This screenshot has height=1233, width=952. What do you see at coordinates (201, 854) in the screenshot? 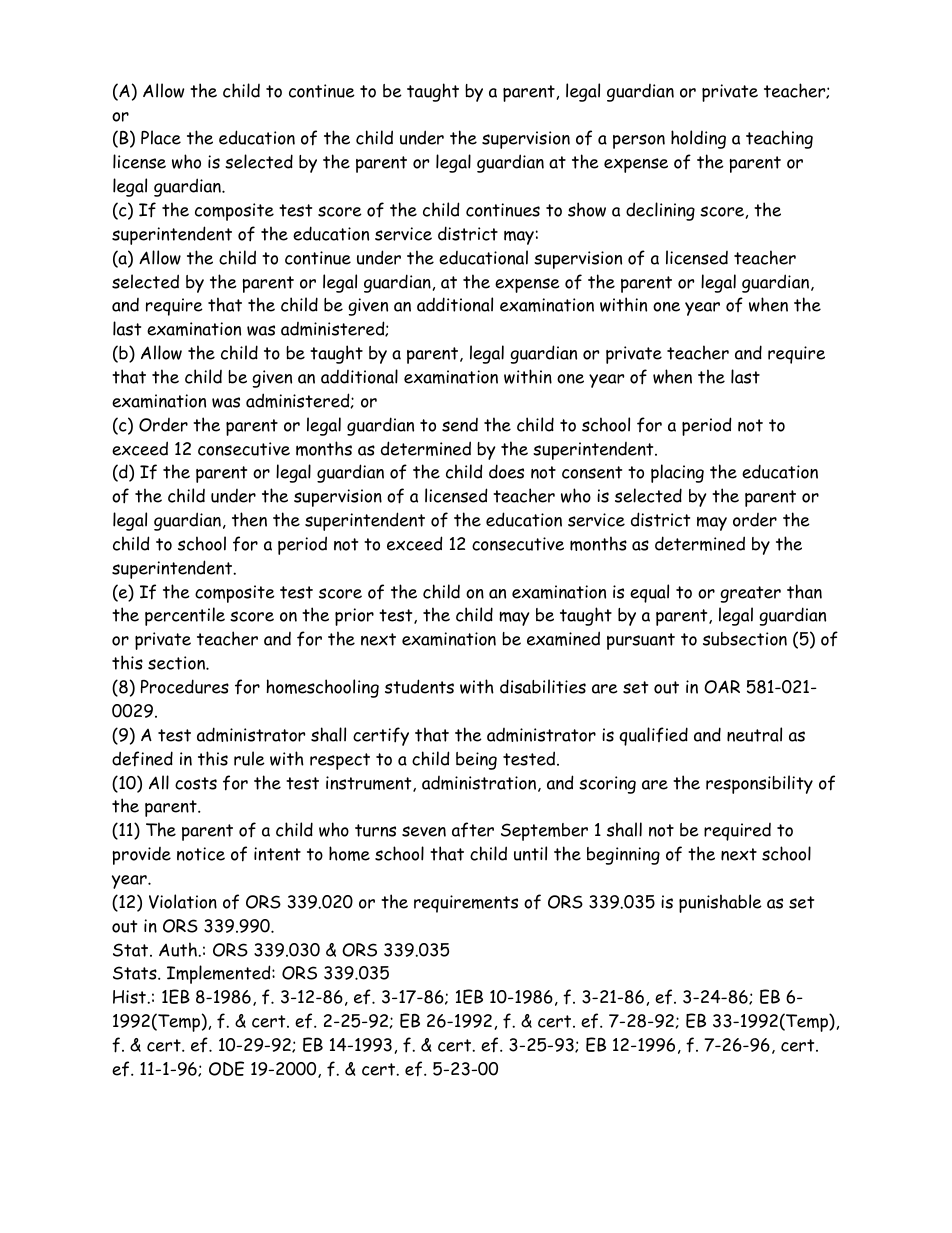
I see `notice` at bounding box center [201, 854].
